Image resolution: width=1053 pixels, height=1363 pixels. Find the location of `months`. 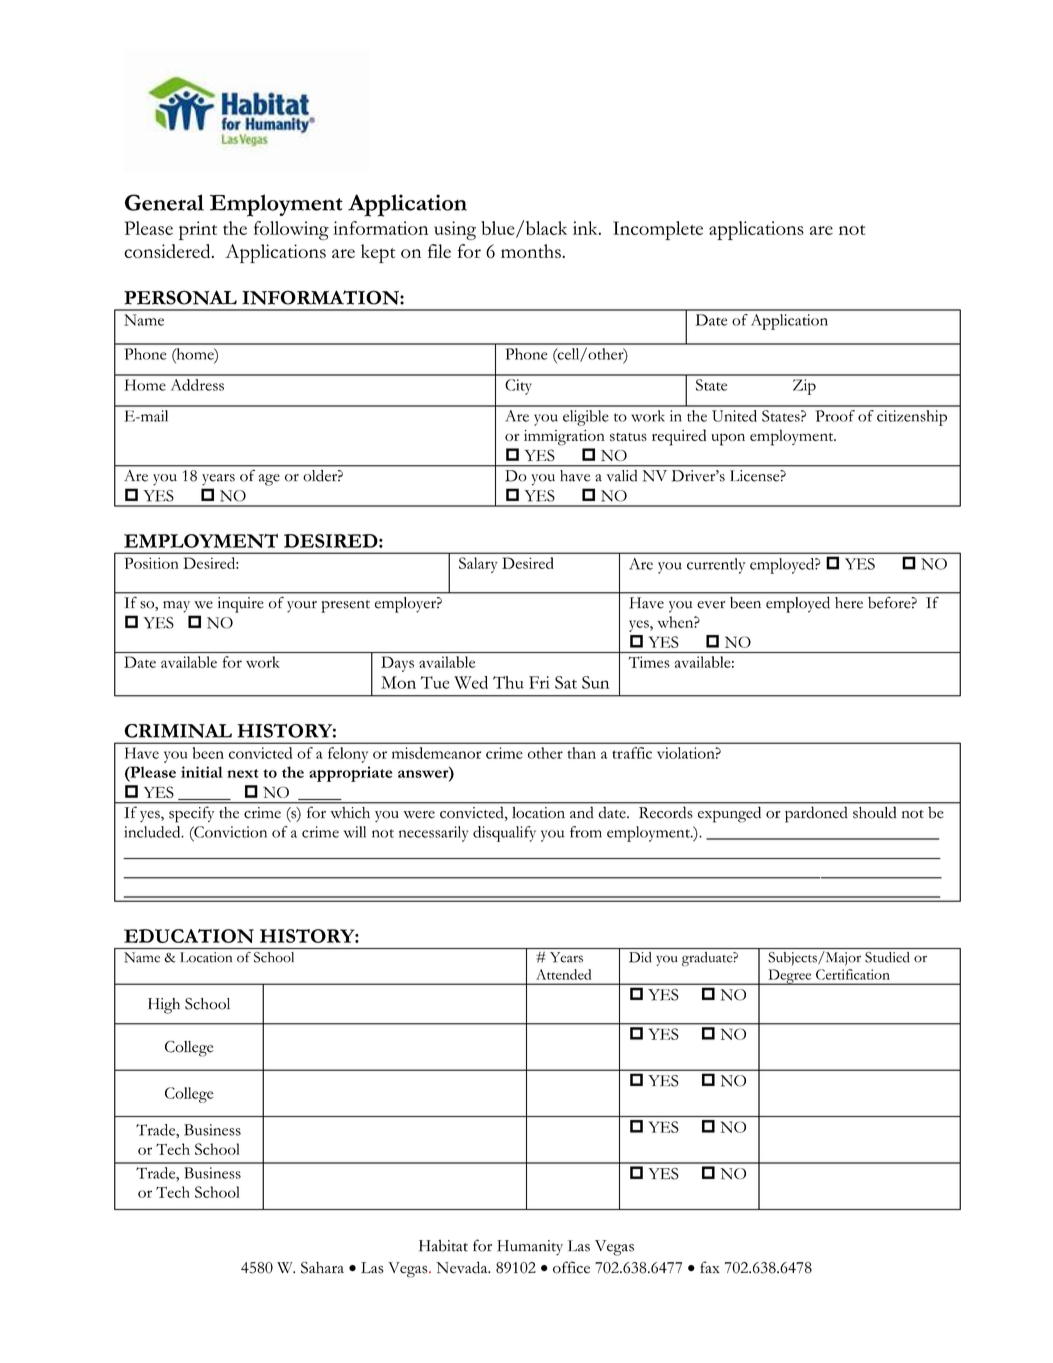

months is located at coordinates (531, 251).
